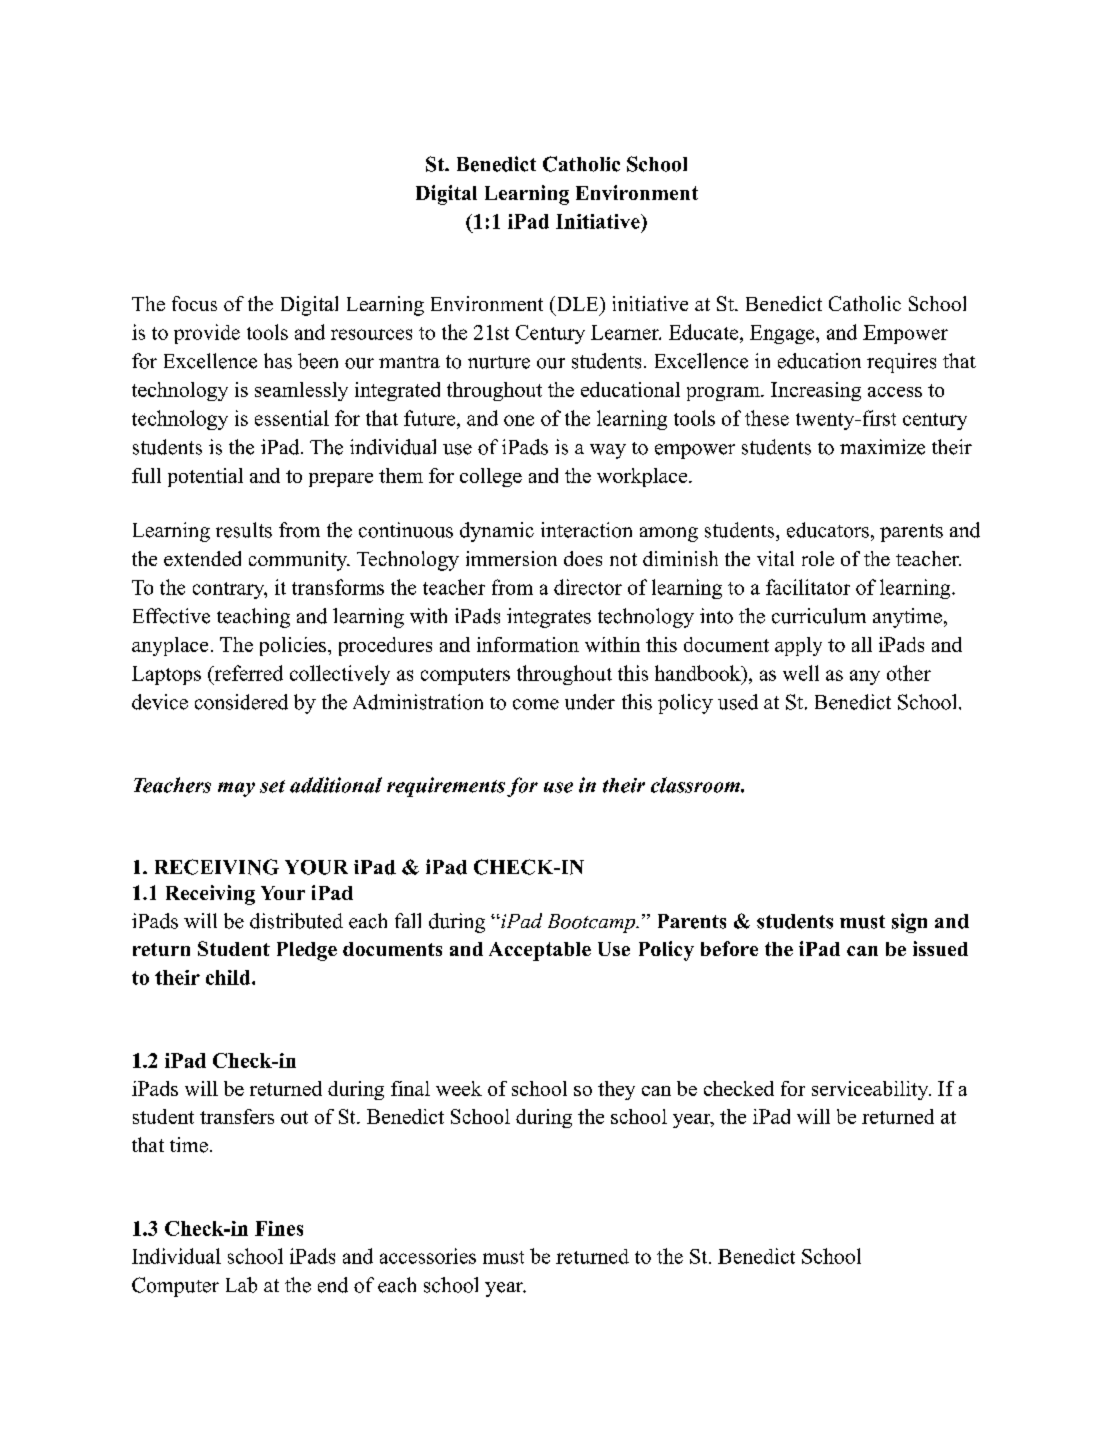  What do you see at coordinates (446, 787) in the screenshot?
I see `requirements` at bounding box center [446, 787].
